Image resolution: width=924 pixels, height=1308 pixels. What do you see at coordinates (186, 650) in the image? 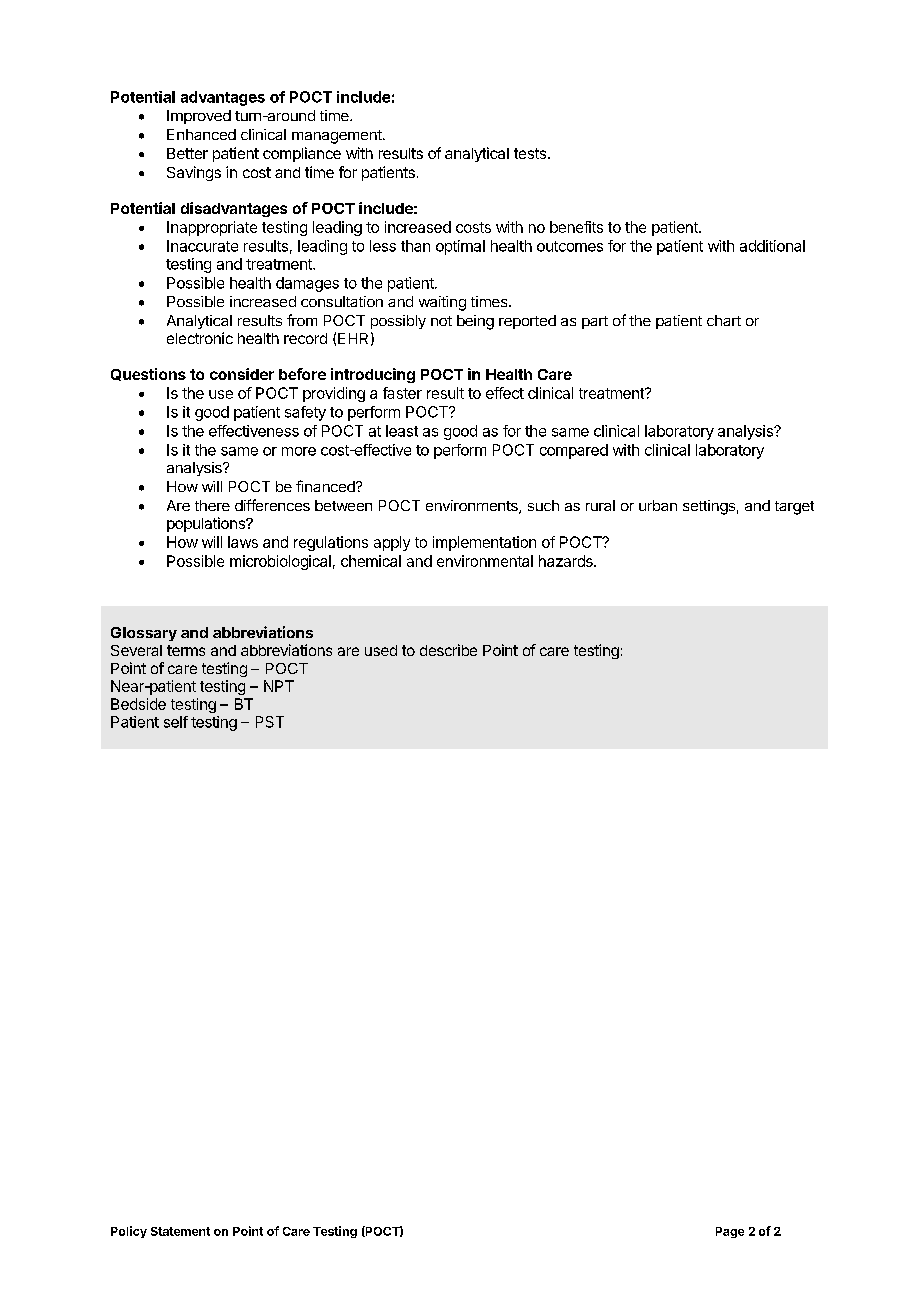
I see `terms` at bounding box center [186, 650].
